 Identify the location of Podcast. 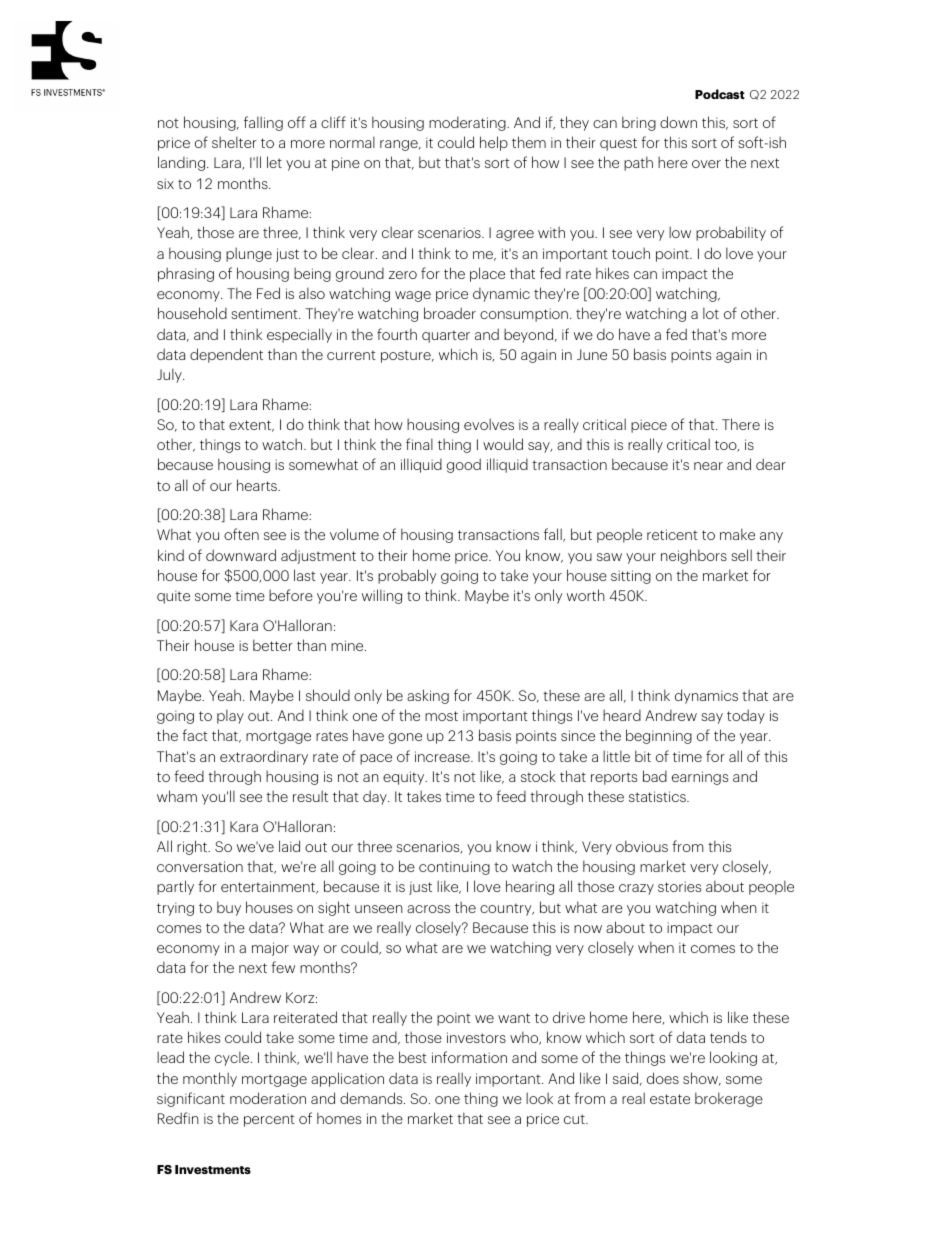
(720, 94).
